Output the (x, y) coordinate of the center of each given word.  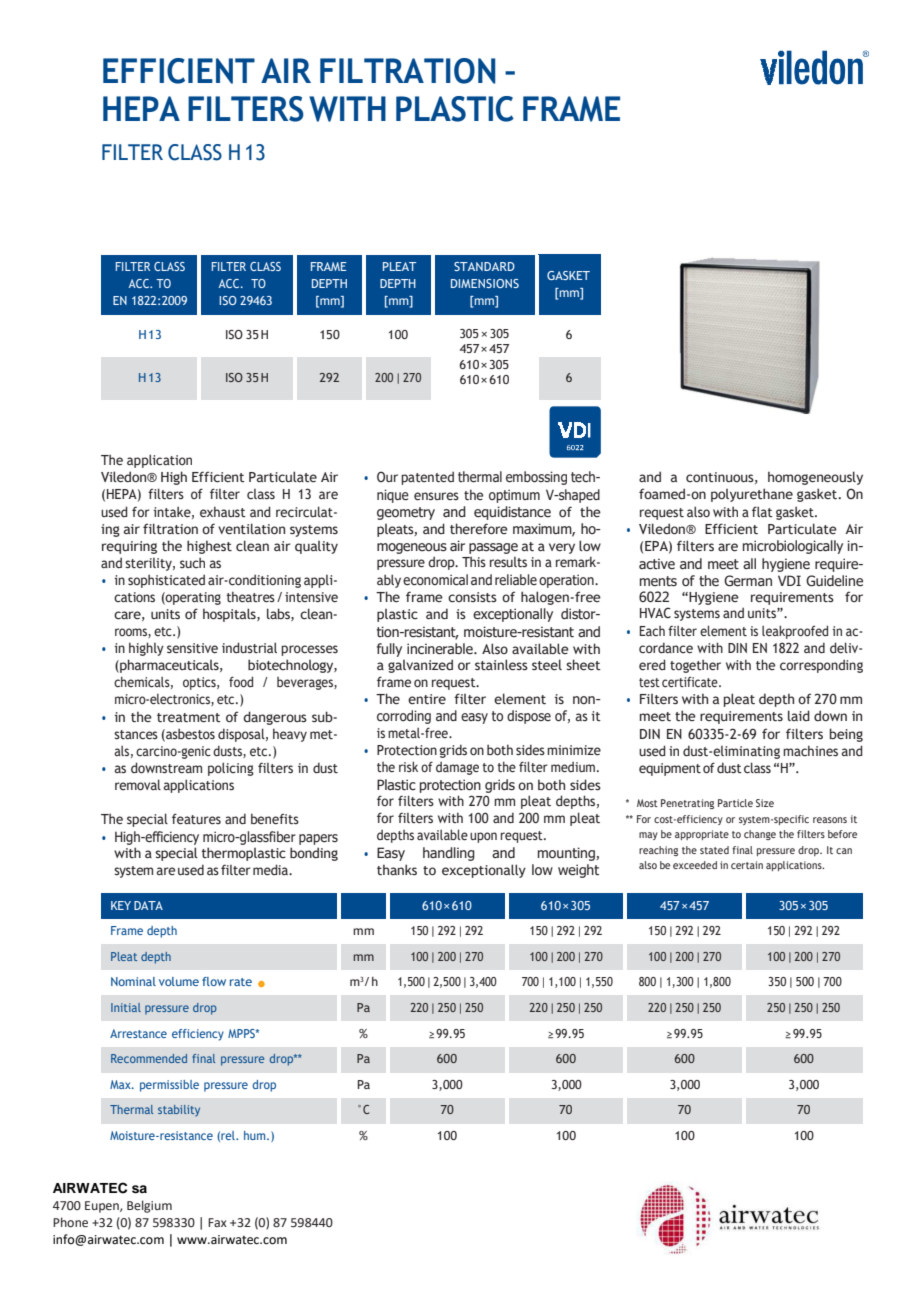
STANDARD (484, 266)
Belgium (149, 1206)
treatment (189, 718)
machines (810, 750)
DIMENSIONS (485, 283)
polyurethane (752, 495)
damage (457, 768)
